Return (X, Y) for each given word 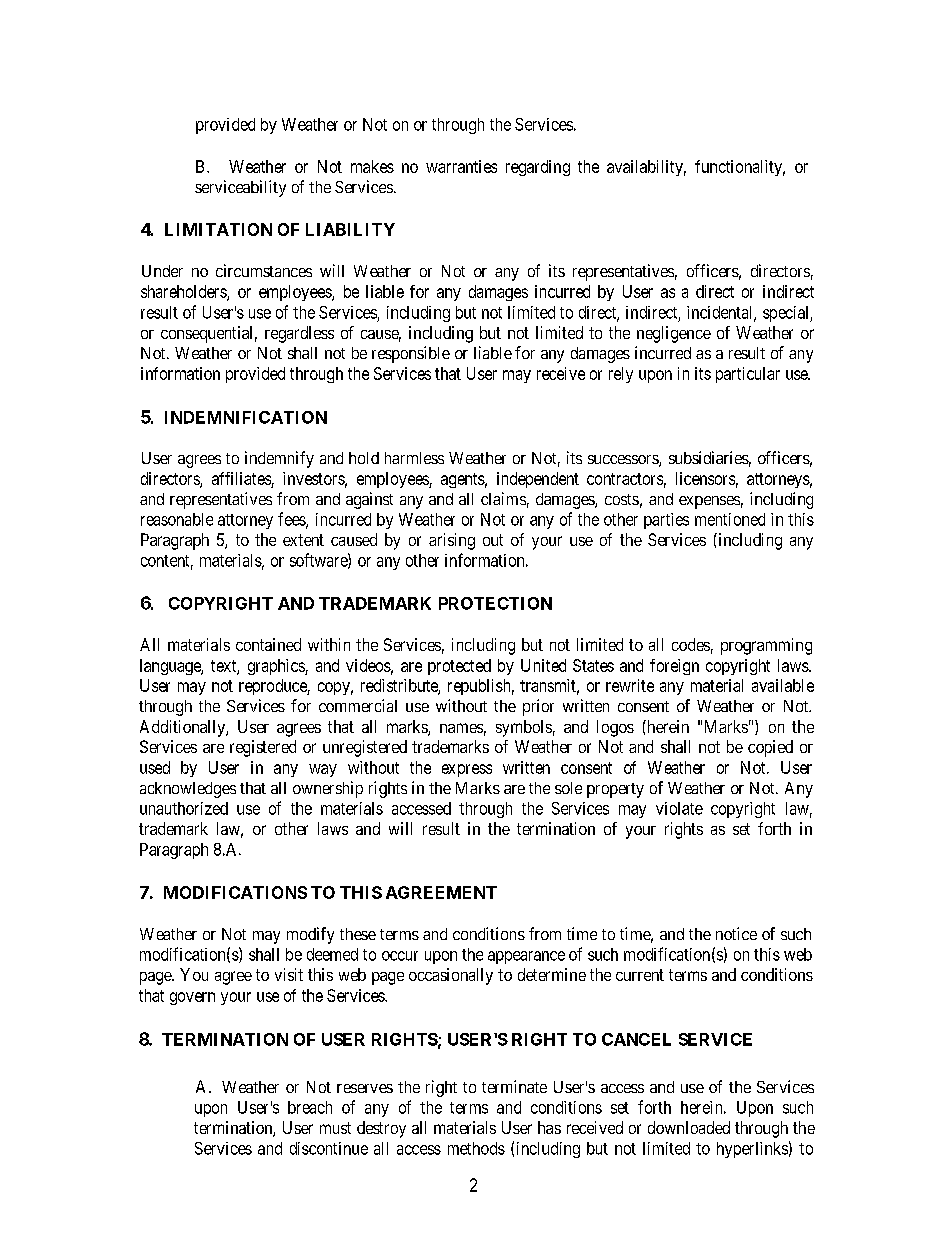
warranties (461, 166)
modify (310, 935)
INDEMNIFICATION (246, 417)
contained (268, 644)
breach (310, 1107)
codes (691, 644)
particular (748, 375)
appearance (526, 957)
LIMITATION (218, 229)
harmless (414, 458)
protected (459, 667)
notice (736, 933)
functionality (740, 168)
